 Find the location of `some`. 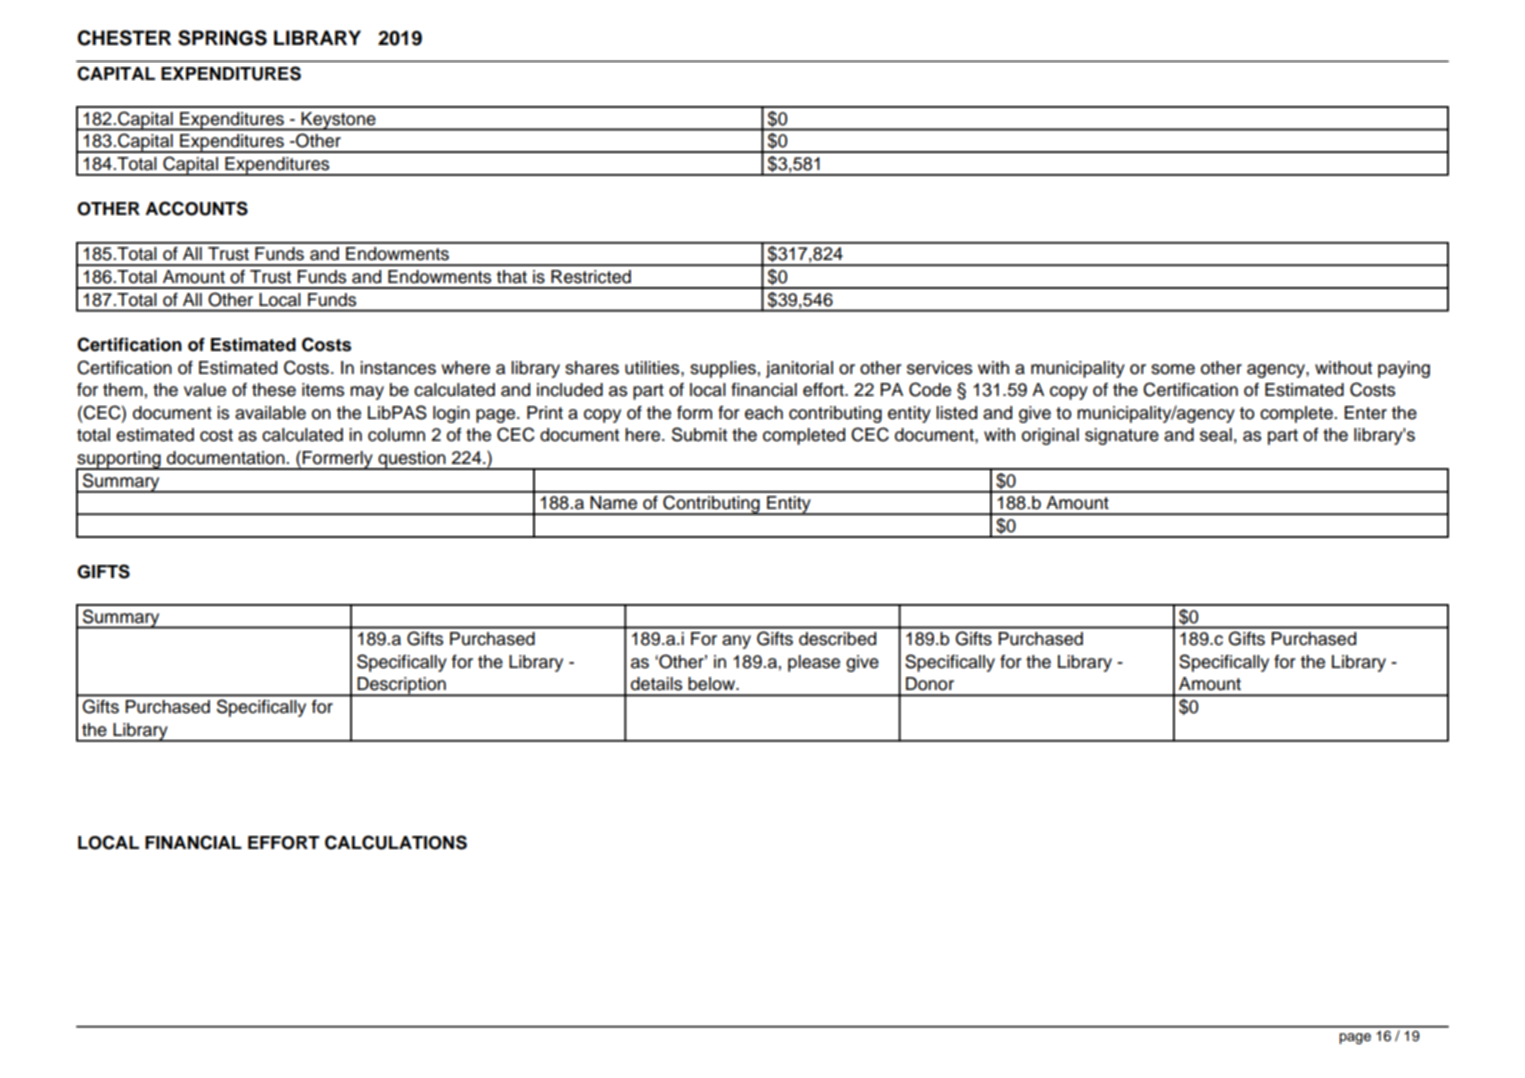

some is located at coordinates (1173, 369).
